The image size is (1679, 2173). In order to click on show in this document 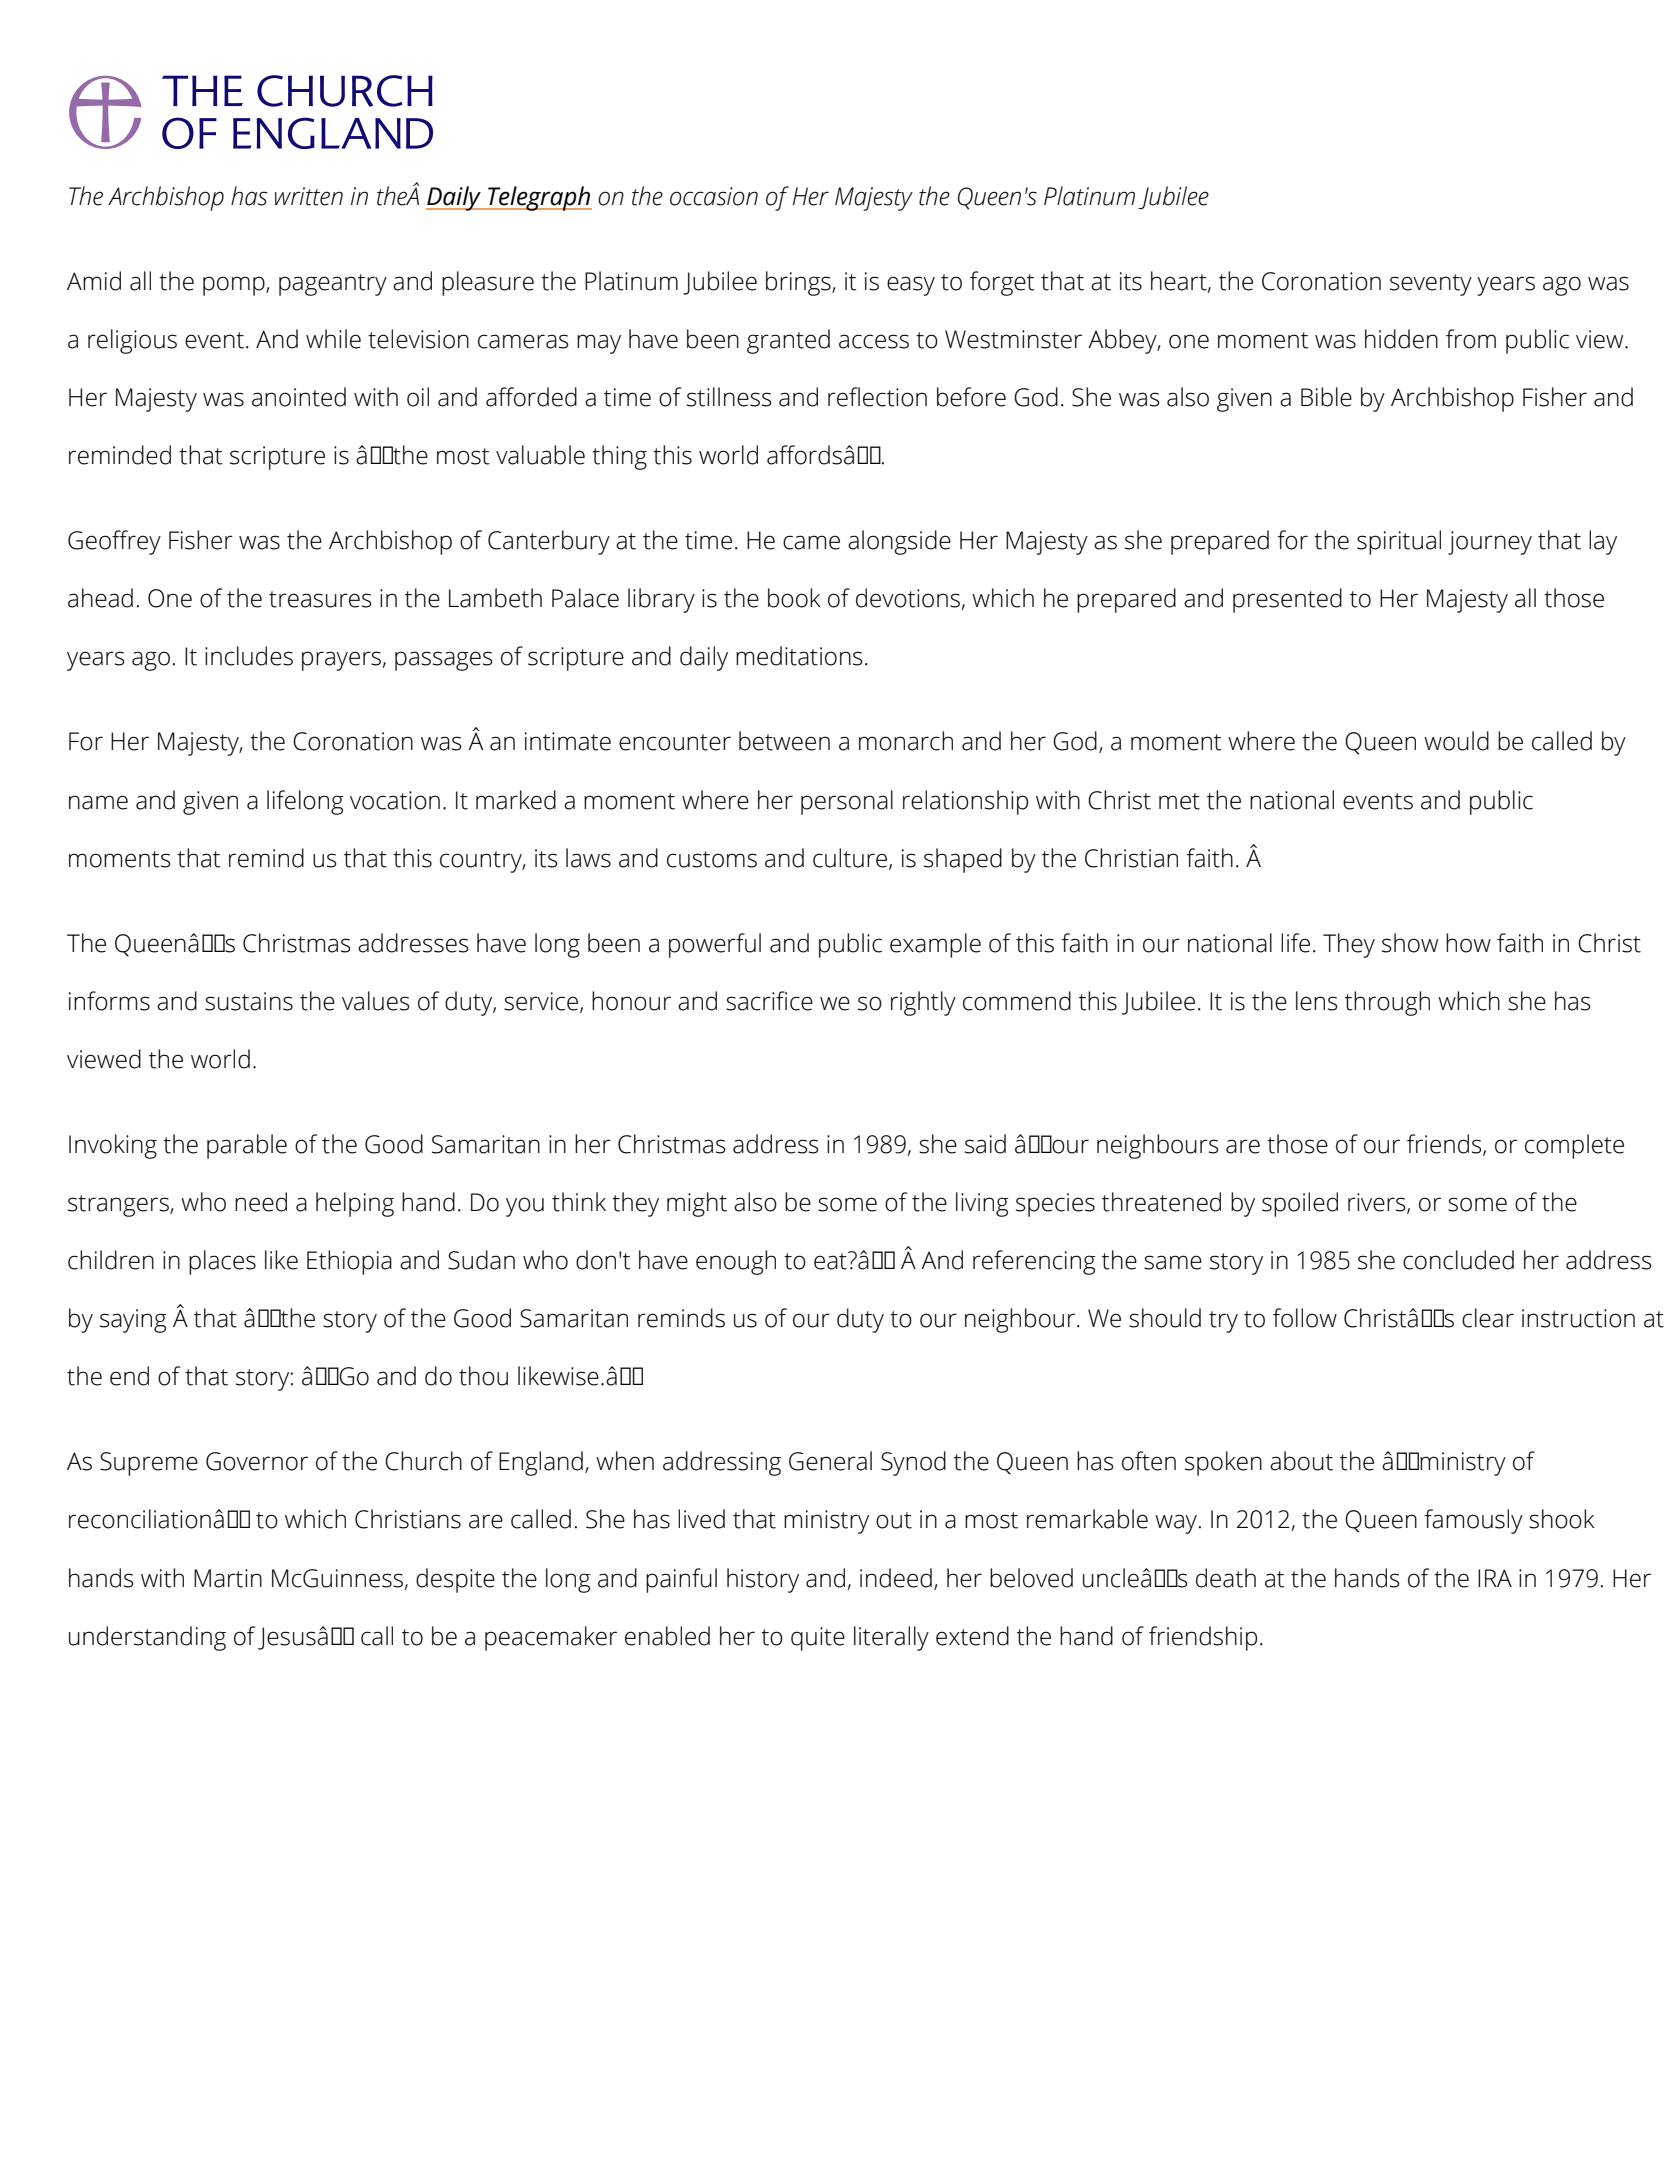, I will do `click(1410, 943)`.
